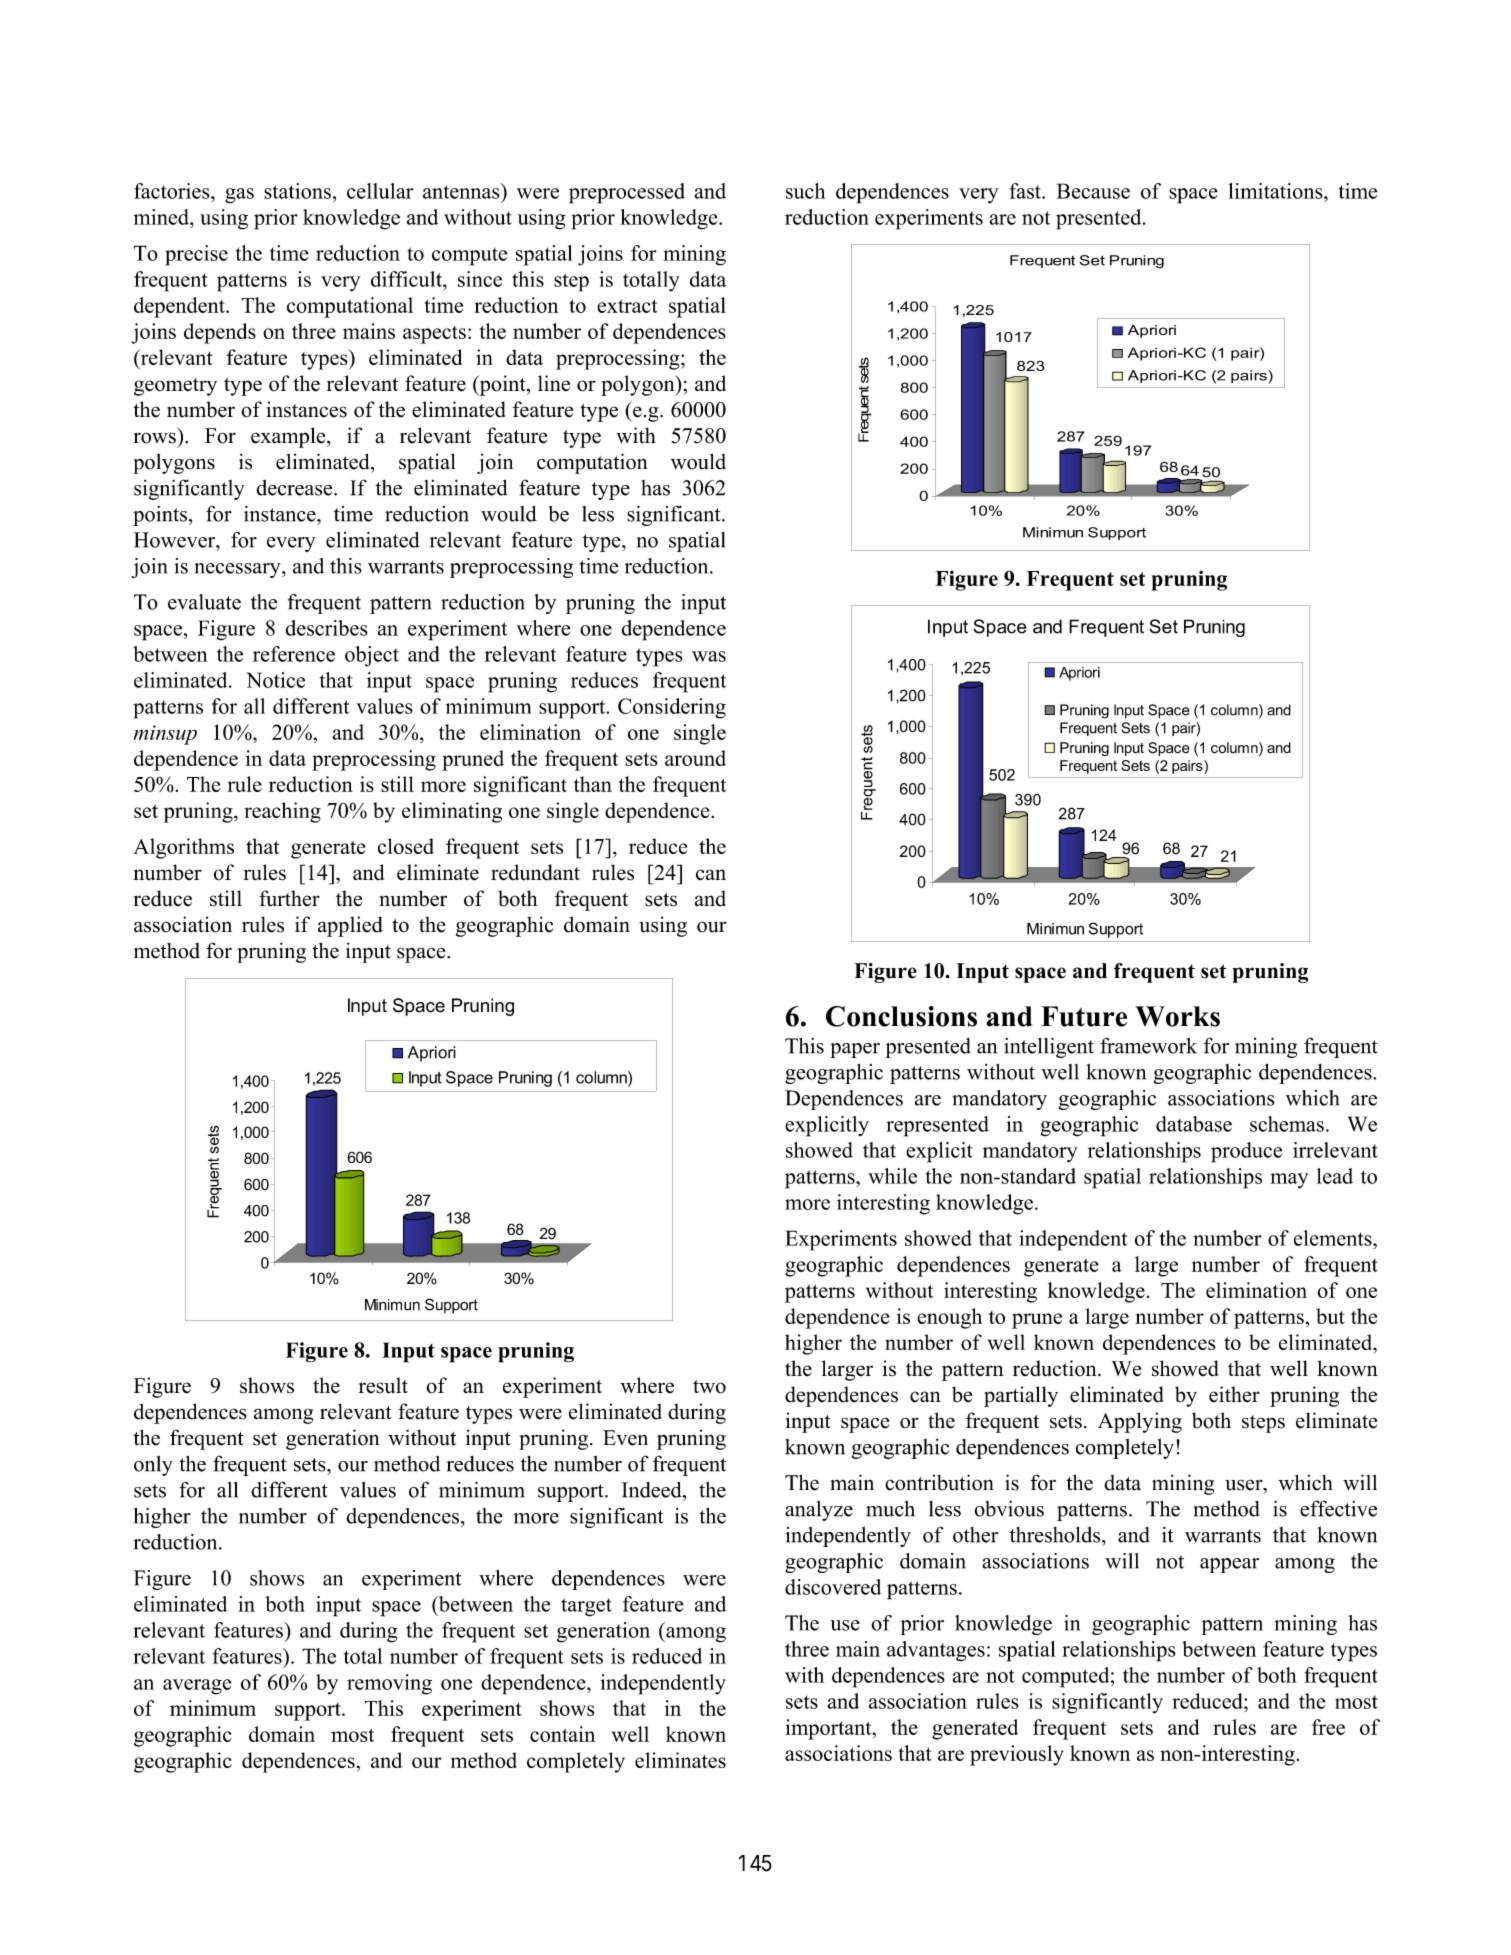 The width and height of the page is (1511, 1955). What do you see at coordinates (1277, 191) in the page?
I see `limitations` at bounding box center [1277, 191].
